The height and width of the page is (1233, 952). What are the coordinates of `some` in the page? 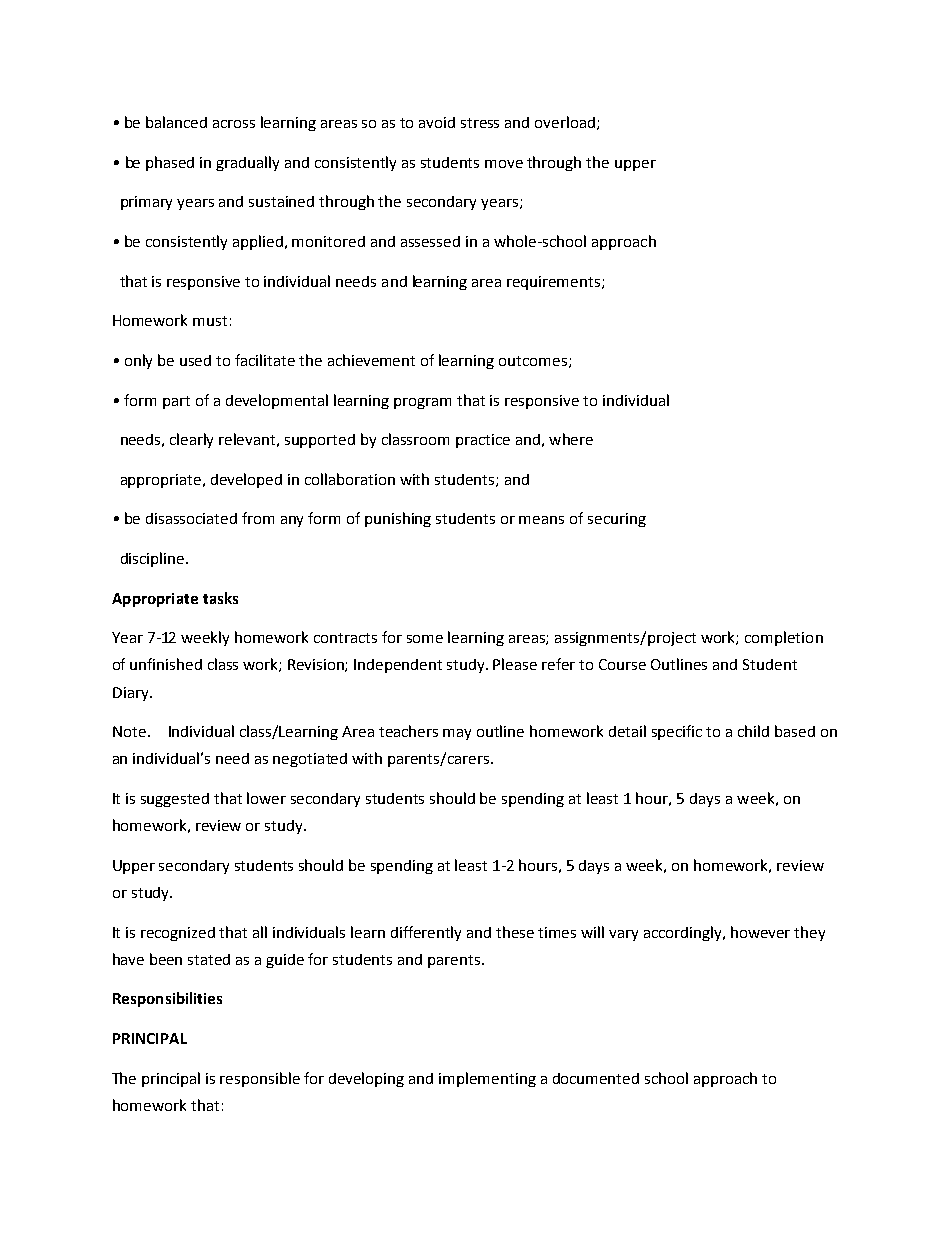 It's located at (425, 639).
